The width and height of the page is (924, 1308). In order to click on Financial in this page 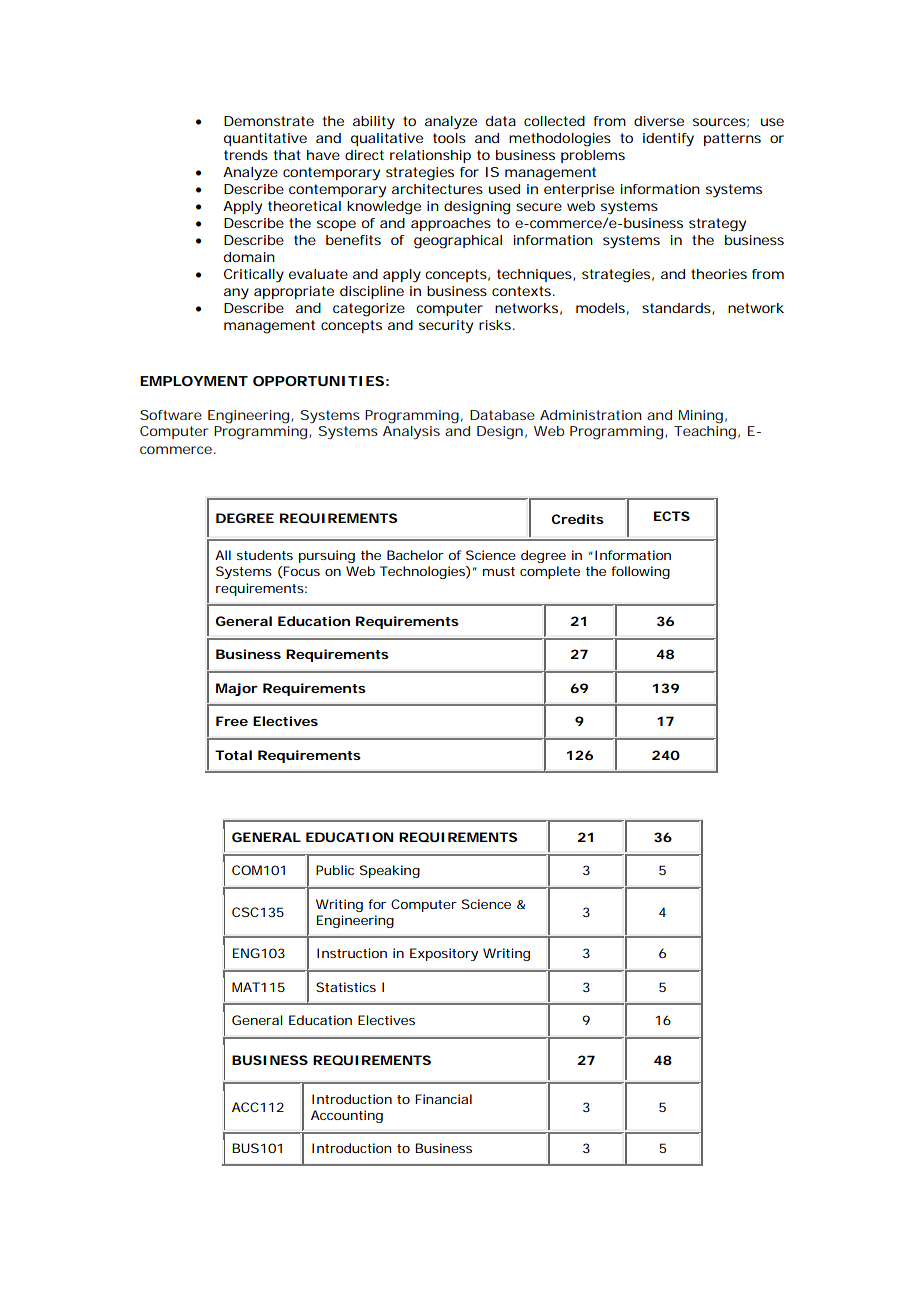, I will do `click(443, 1099)`.
